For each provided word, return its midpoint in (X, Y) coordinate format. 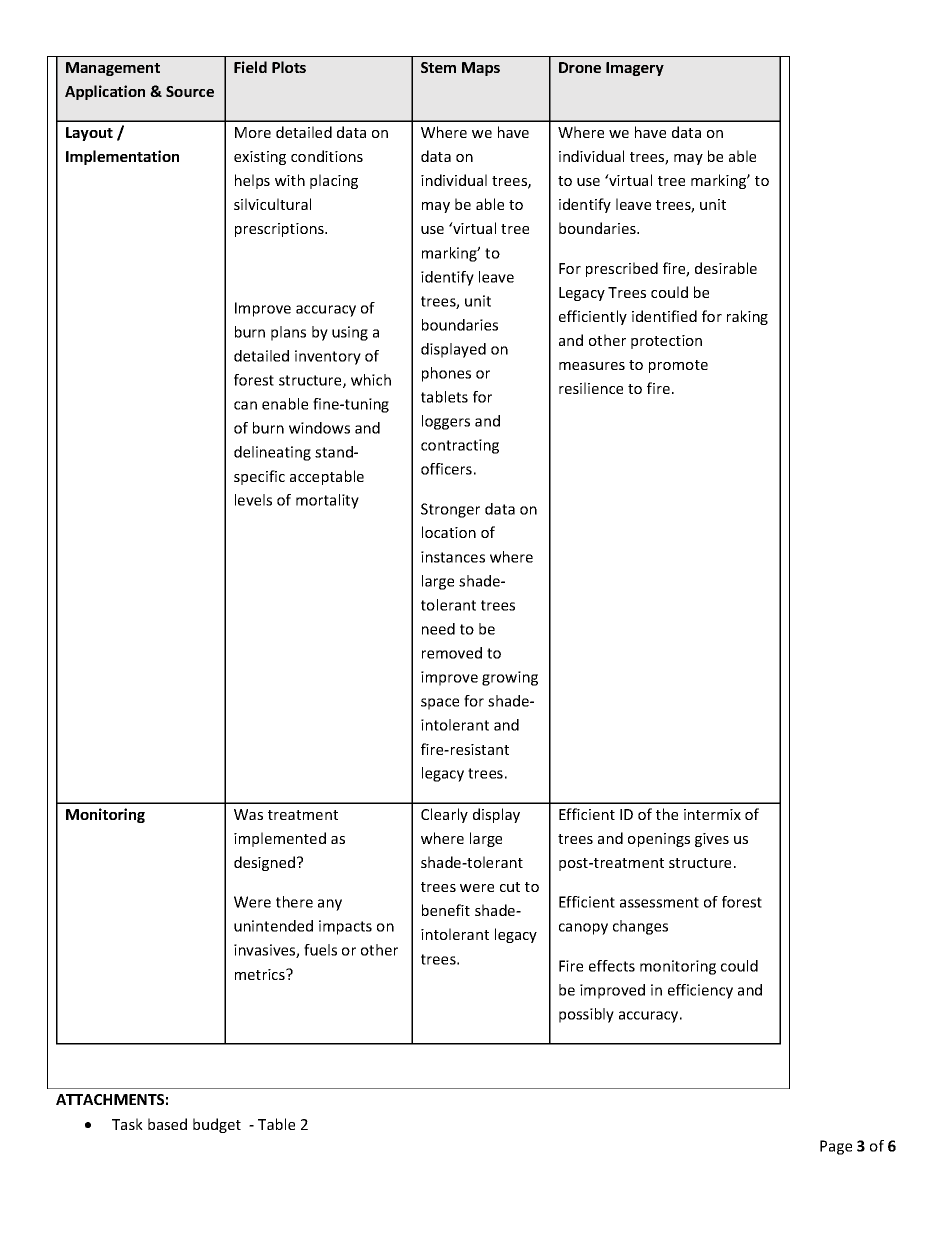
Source (190, 91)
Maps (481, 69)
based (167, 1124)
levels (253, 500)
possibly (586, 1015)
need (438, 629)
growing (510, 678)
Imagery (635, 69)
